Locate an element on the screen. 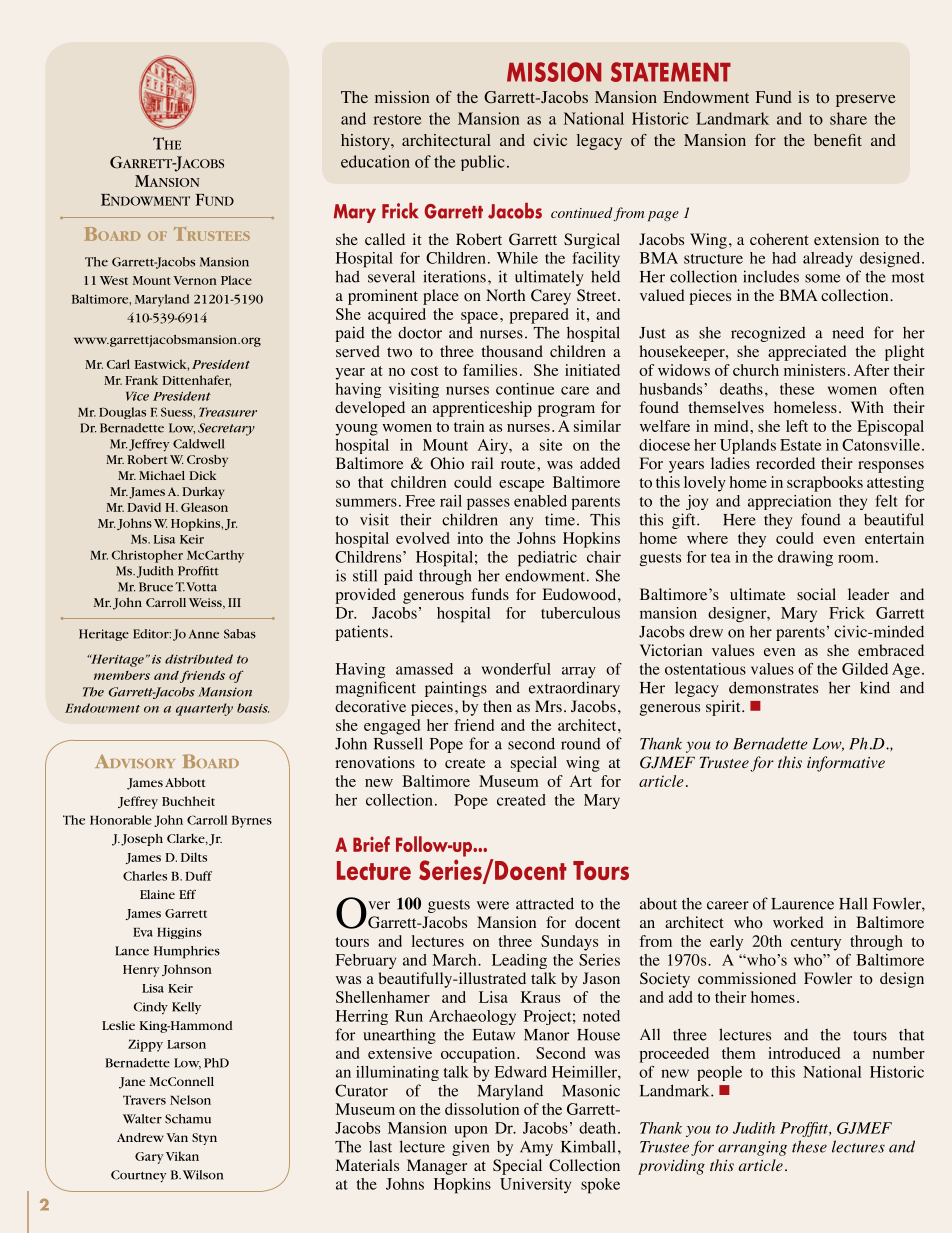  were is located at coordinates (493, 905).
